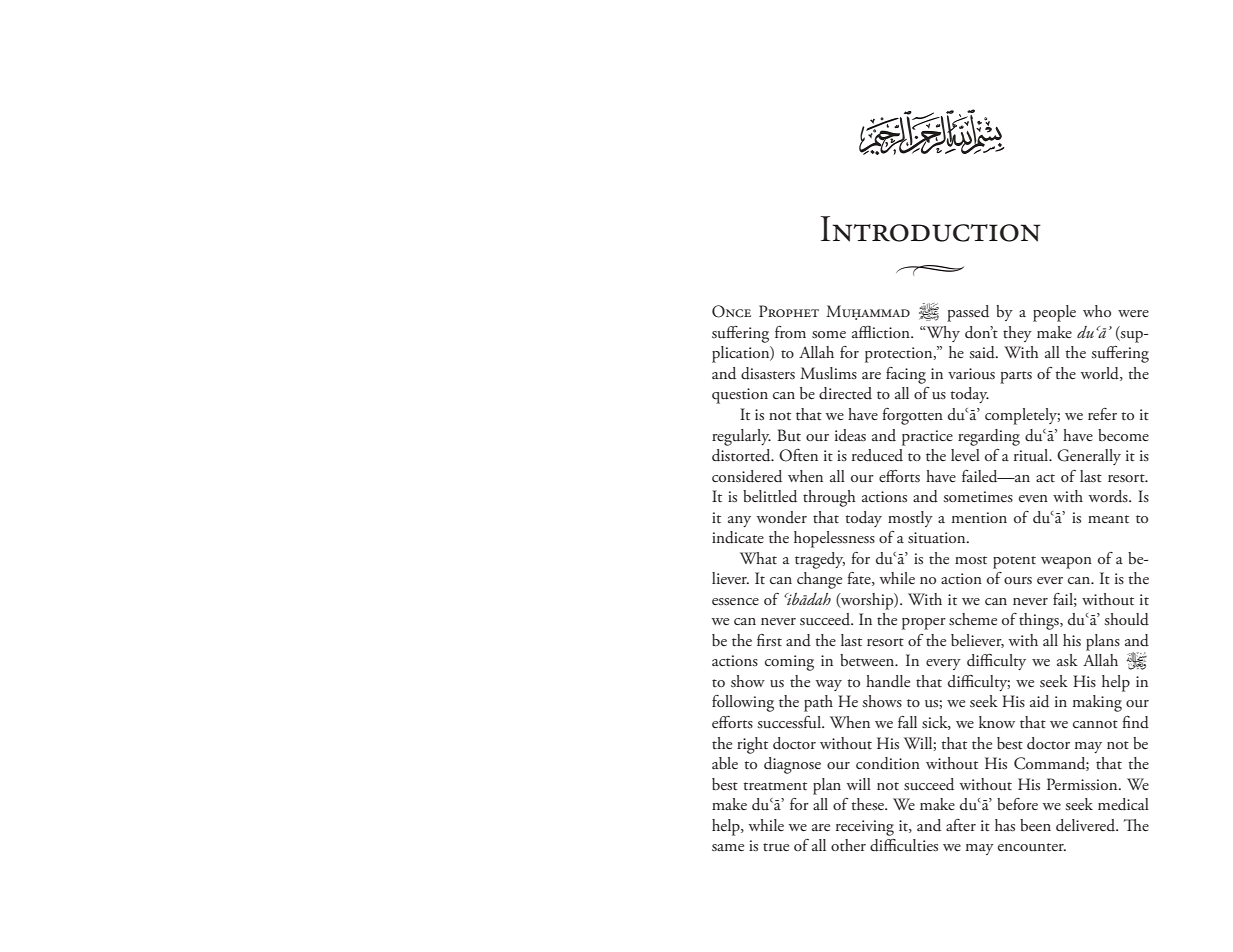 The height and width of the screenshot is (952, 1233). Describe the element at coordinates (938, 538) in the screenshot. I see `situation` at that location.
